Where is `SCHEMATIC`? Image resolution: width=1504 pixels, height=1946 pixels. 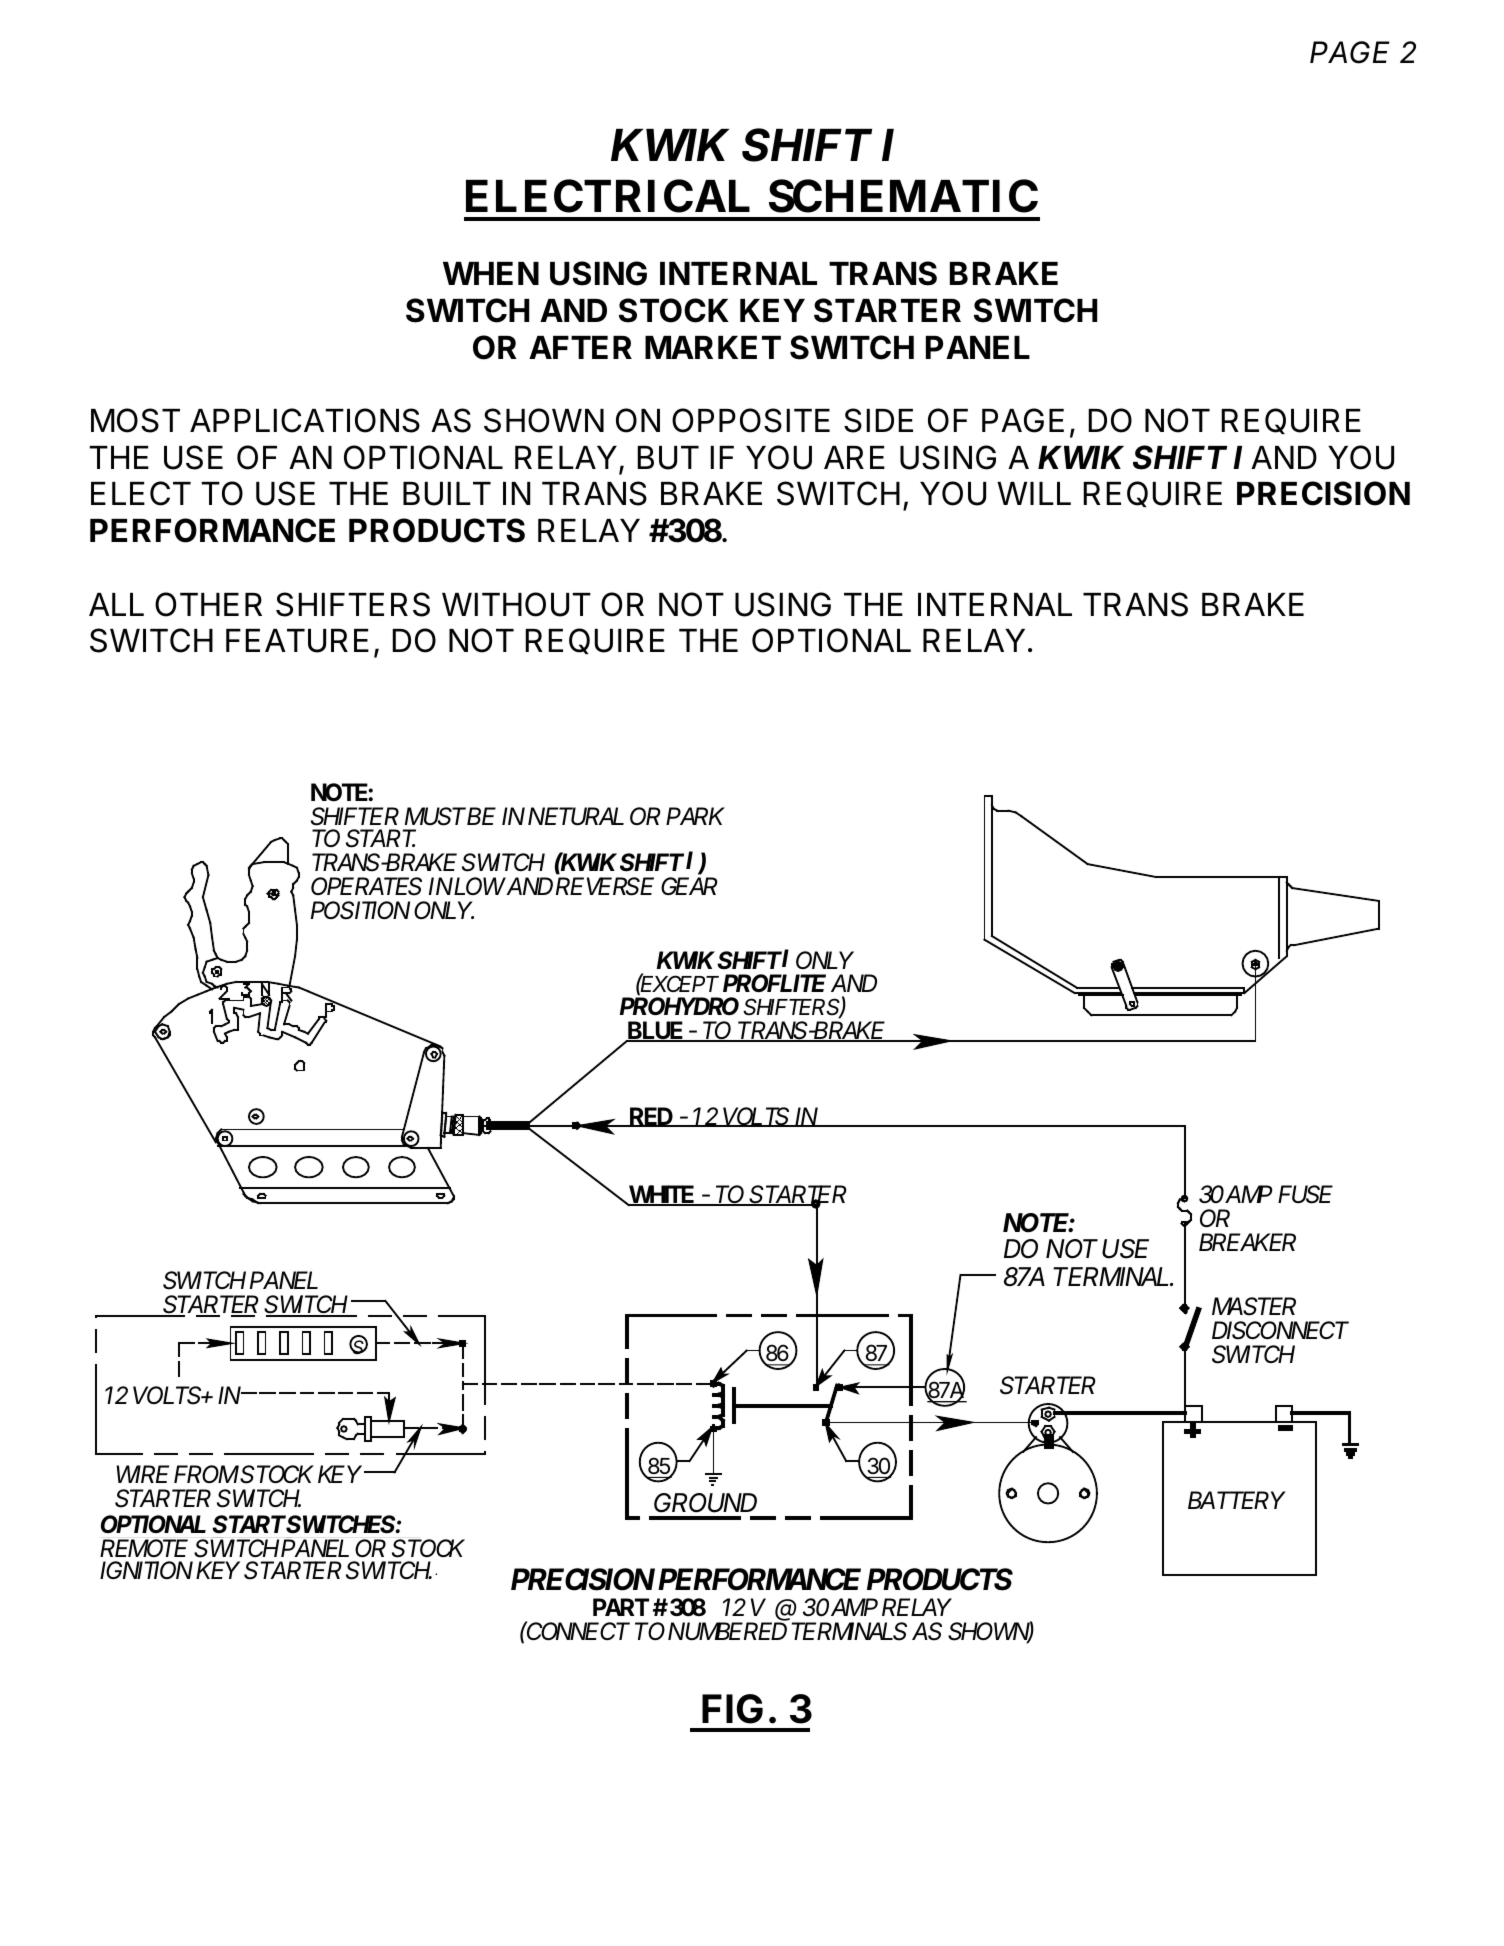
SCHEMATIC is located at coordinates (903, 196).
